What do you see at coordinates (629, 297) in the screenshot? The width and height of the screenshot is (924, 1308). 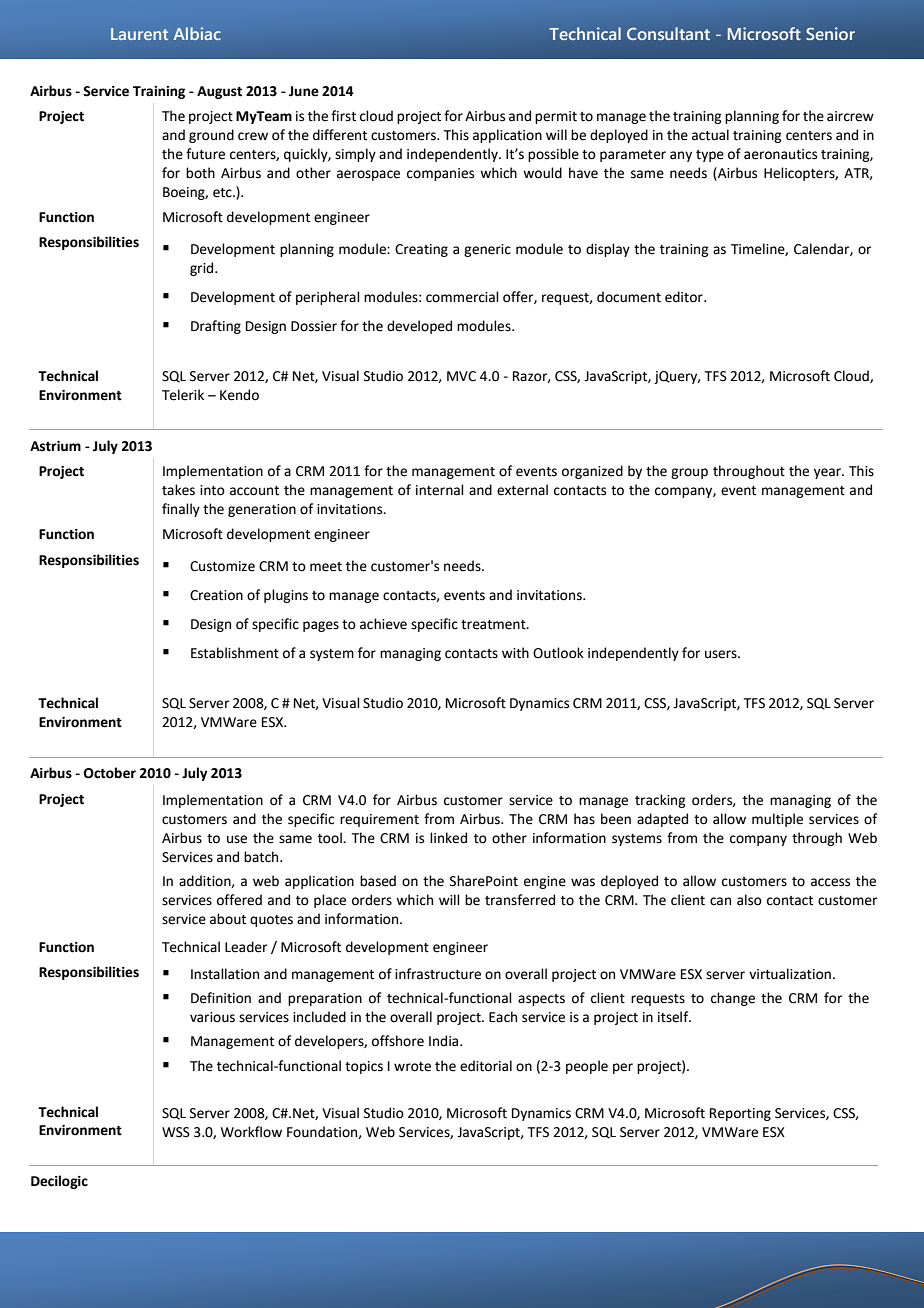 I see `document` at bounding box center [629, 297].
